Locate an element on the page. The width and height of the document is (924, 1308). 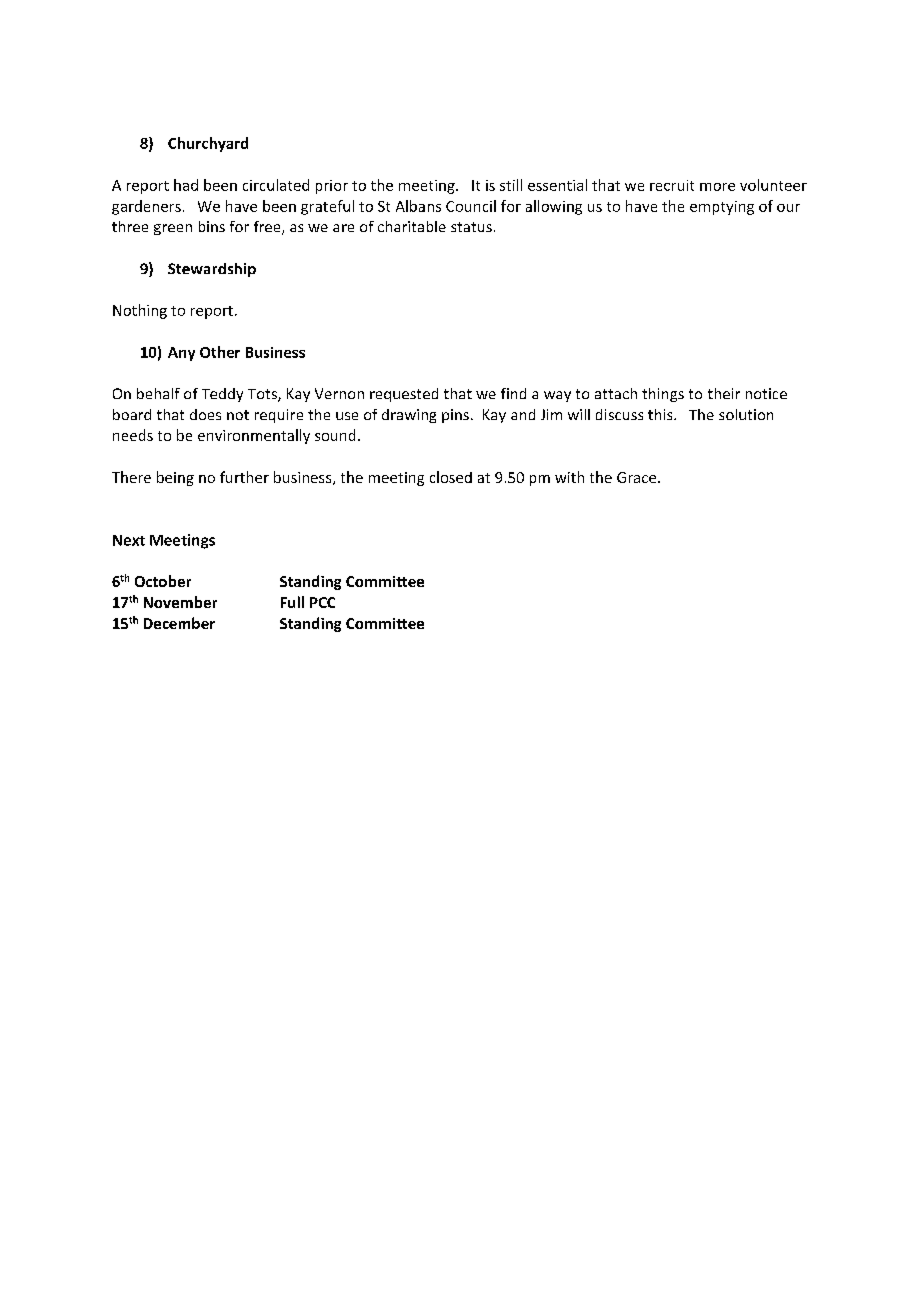
still is located at coordinates (511, 185).
